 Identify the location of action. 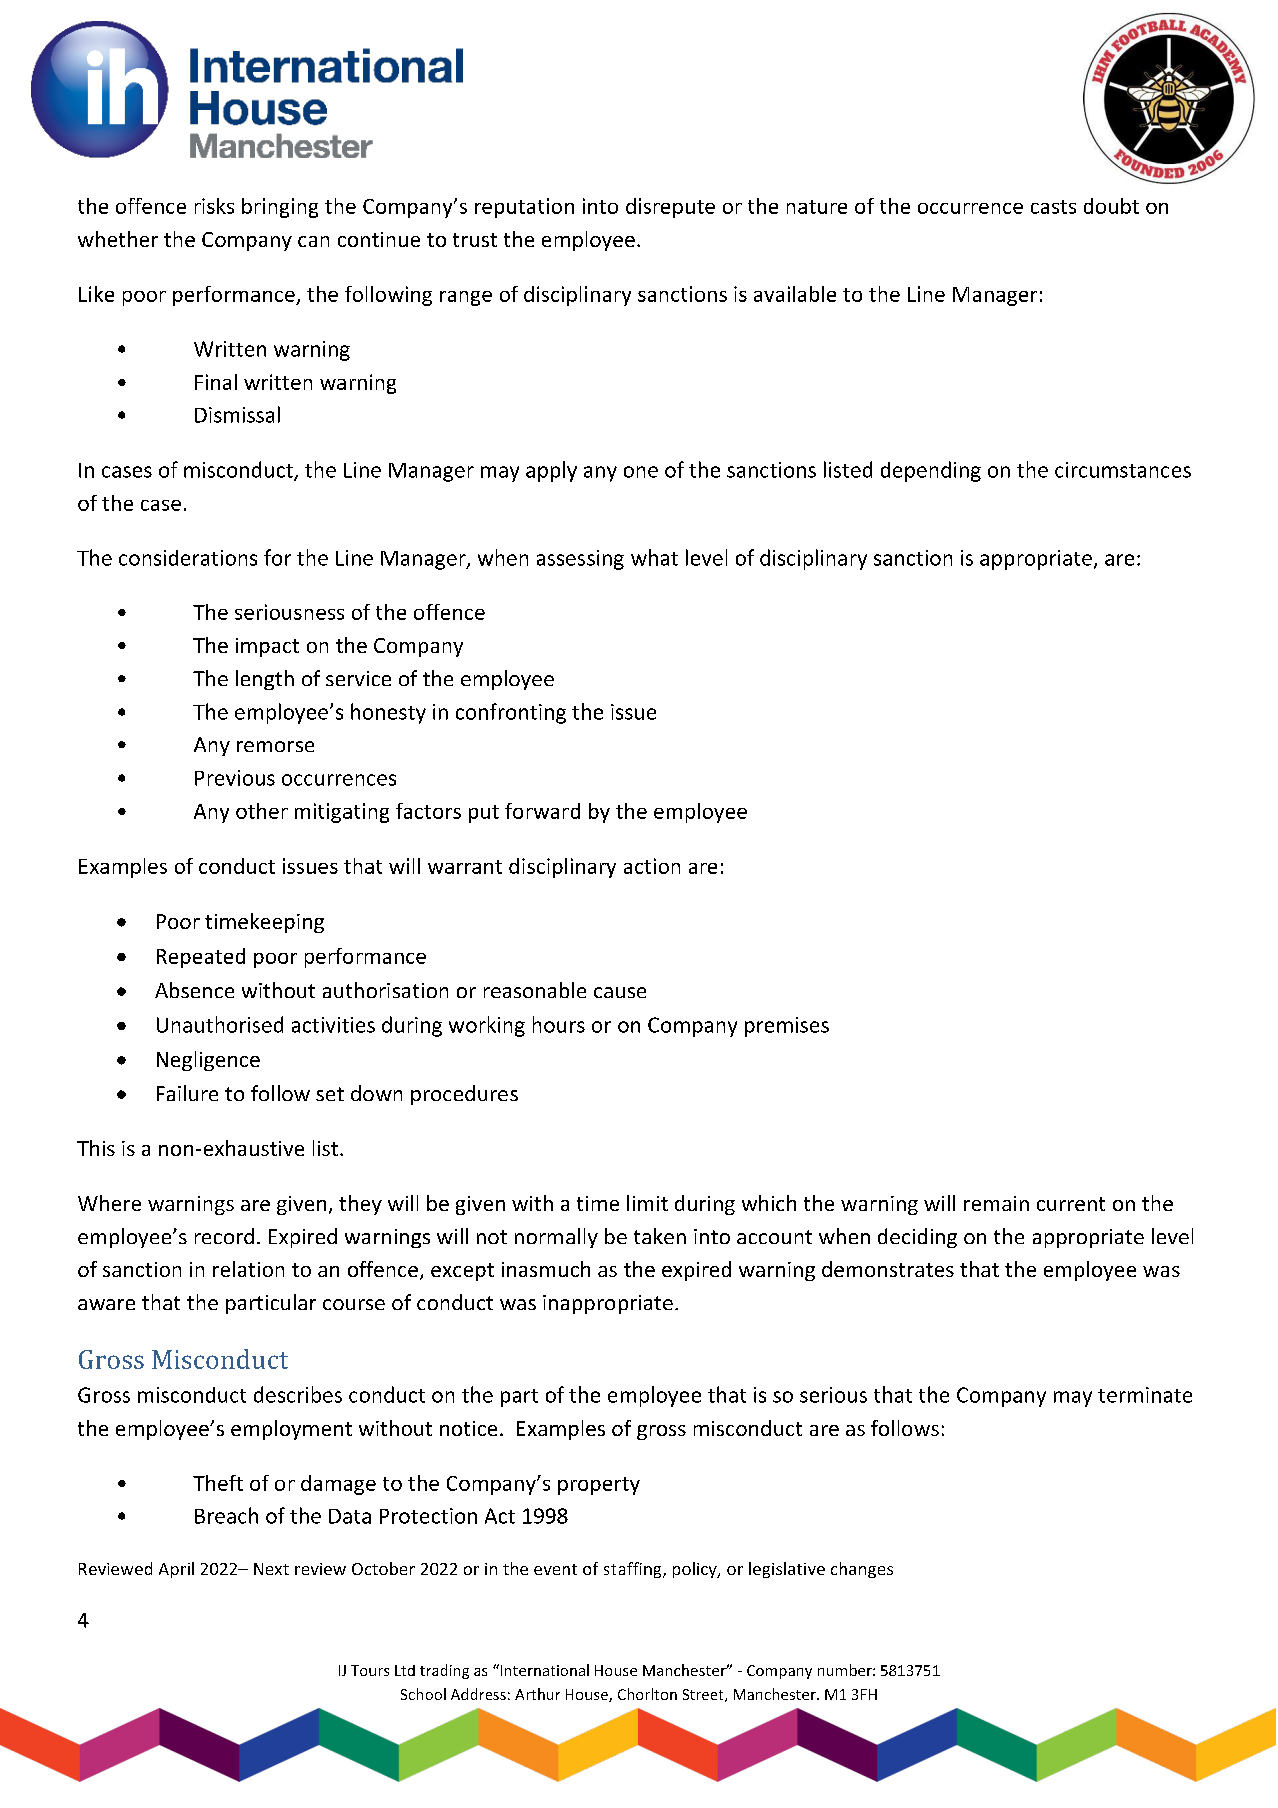
(652, 866).
